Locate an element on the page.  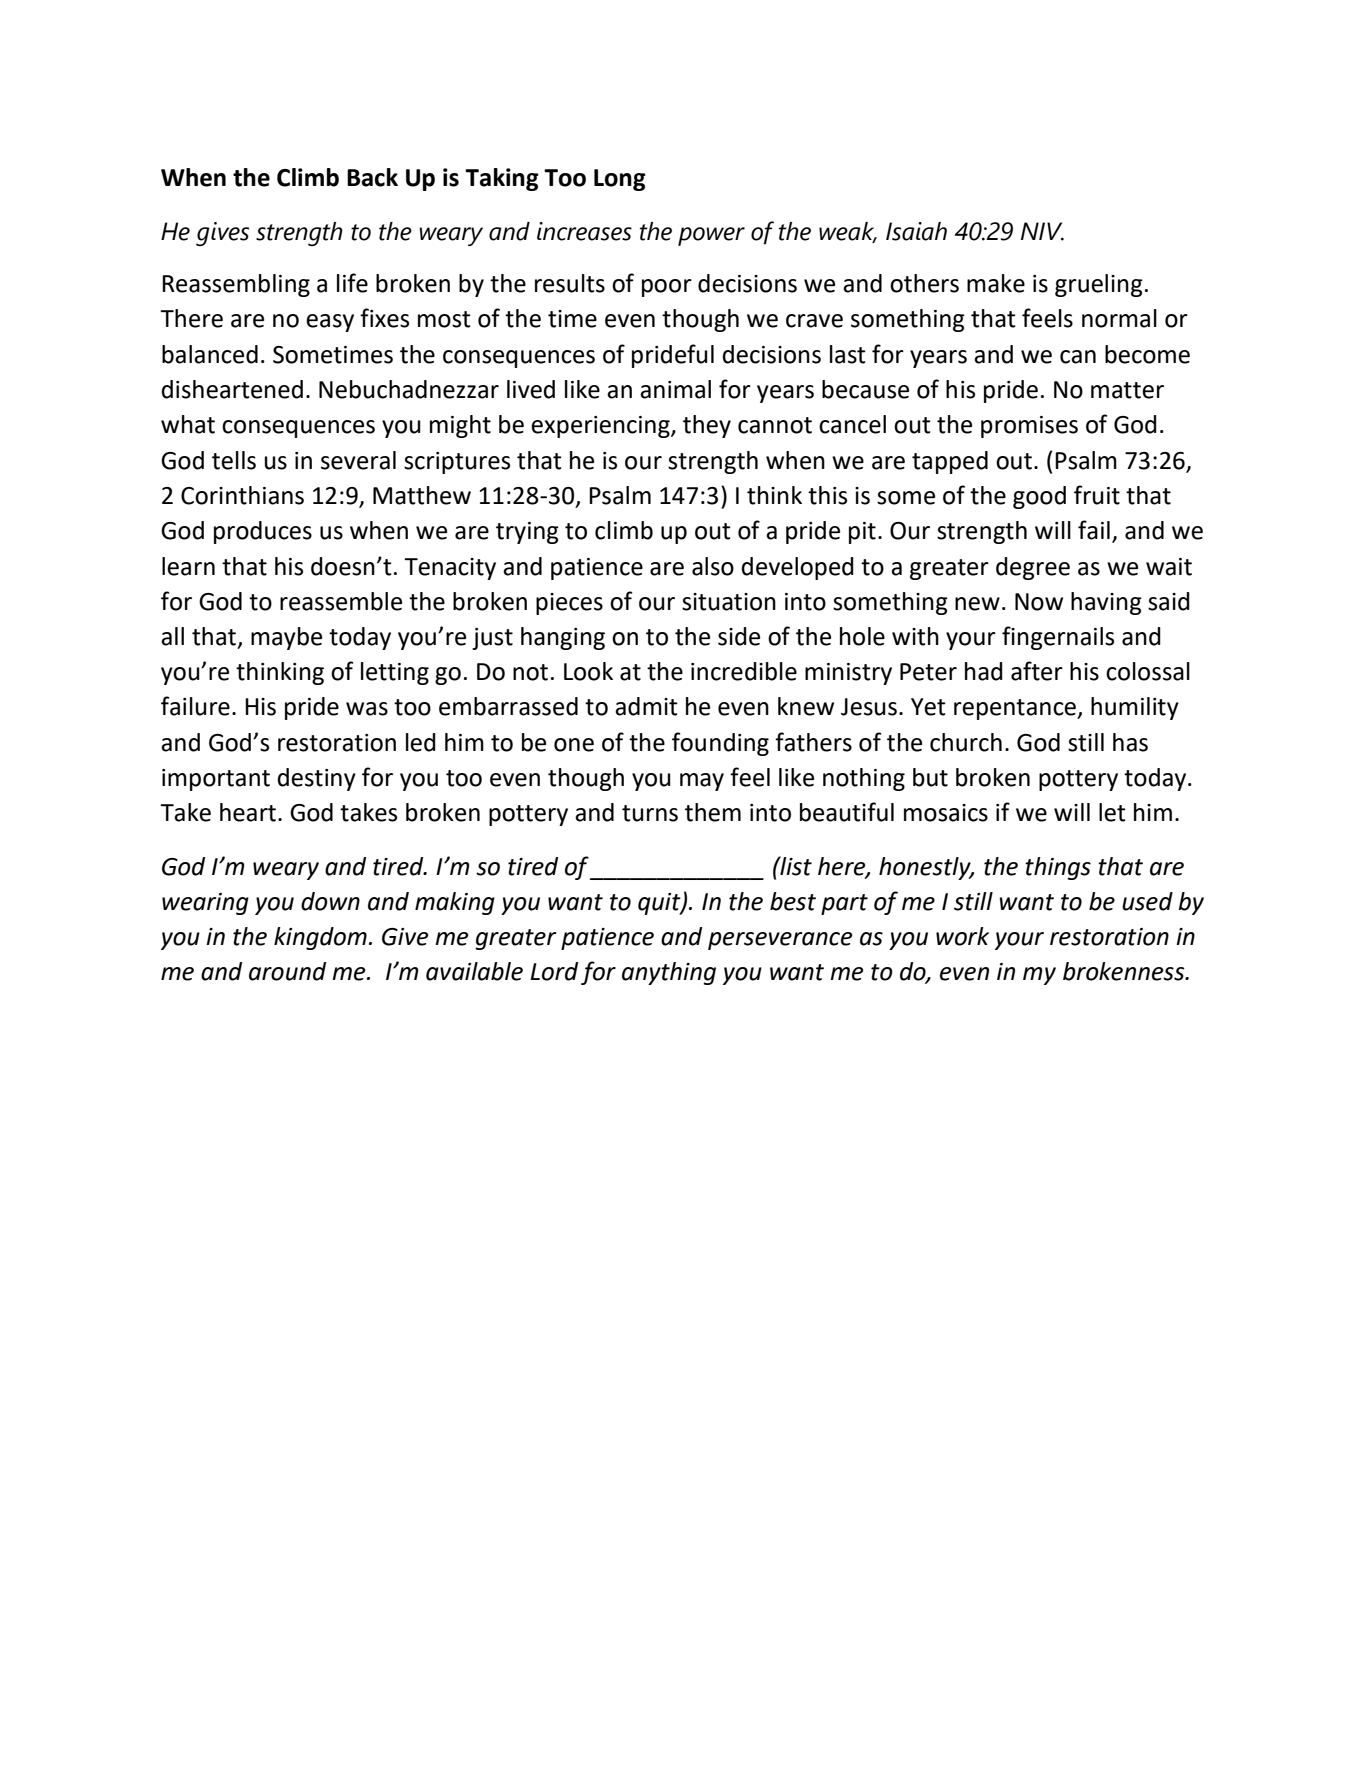
Nebuchadnezzar is located at coordinates (409, 389).
